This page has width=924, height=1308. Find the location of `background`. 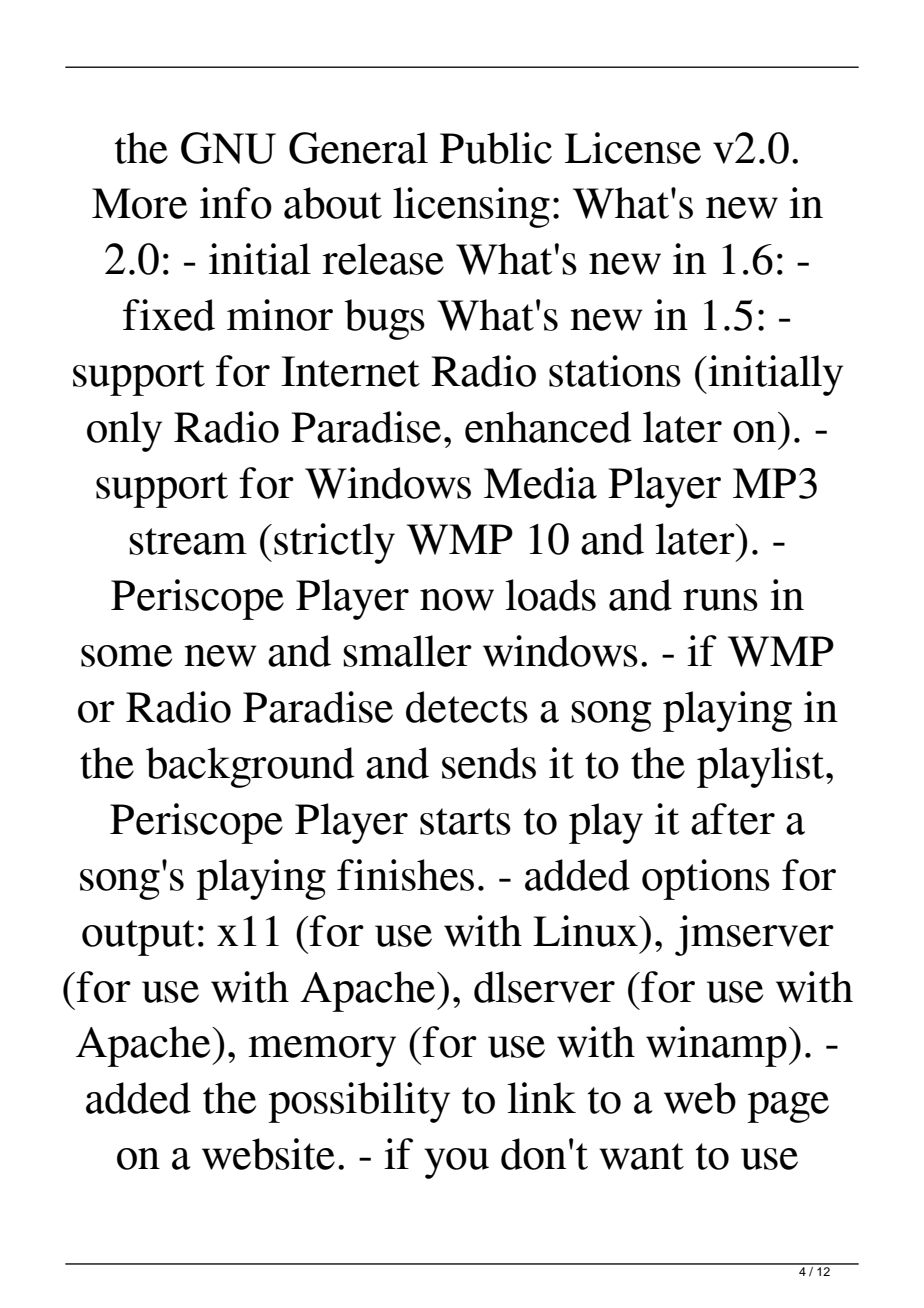

background is located at coordinates (250, 767).
